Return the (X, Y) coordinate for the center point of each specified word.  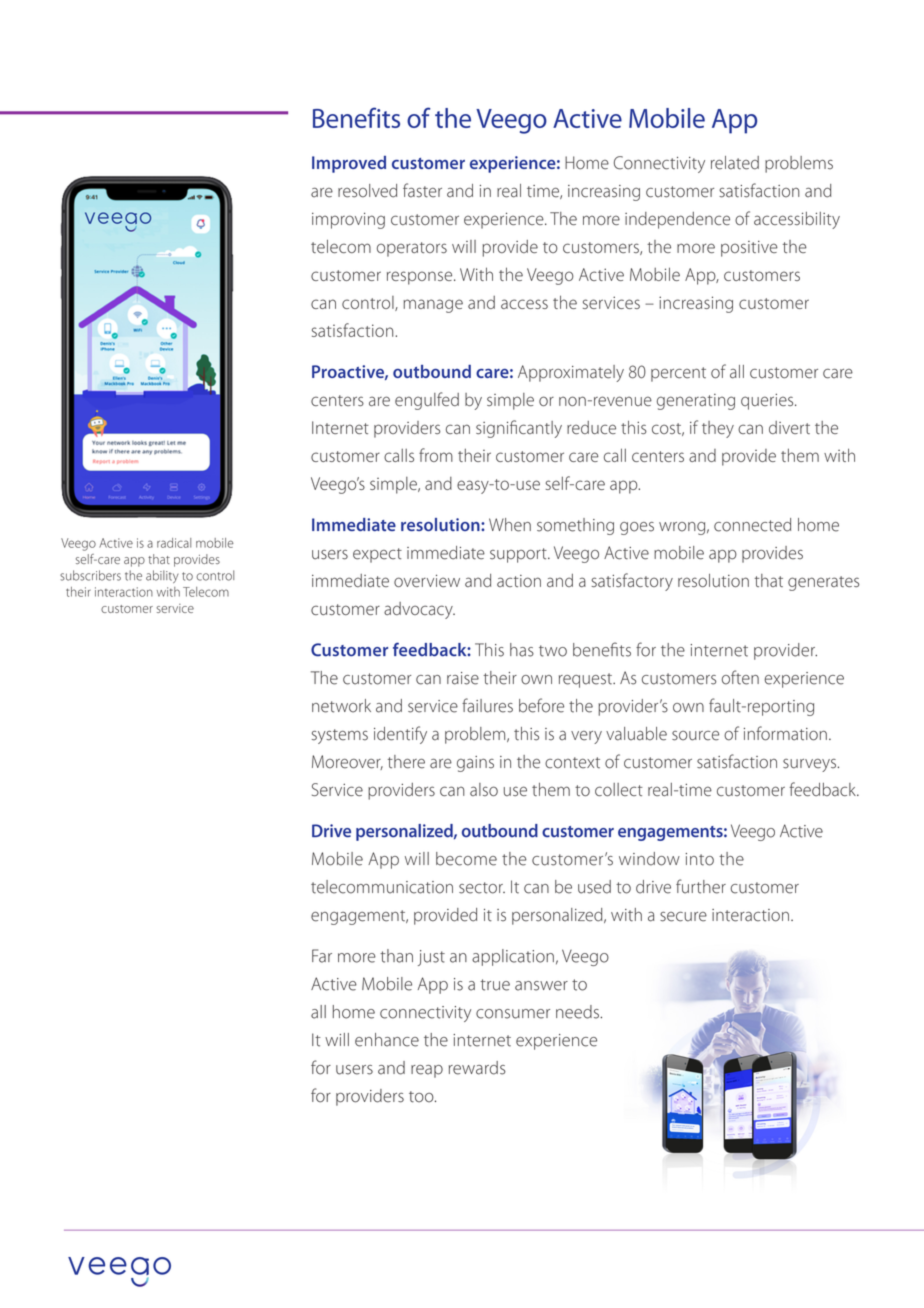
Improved (349, 164)
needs (578, 1012)
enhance (387, 1040)
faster (422, 190)
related (735, 163)
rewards (477, 1068)
